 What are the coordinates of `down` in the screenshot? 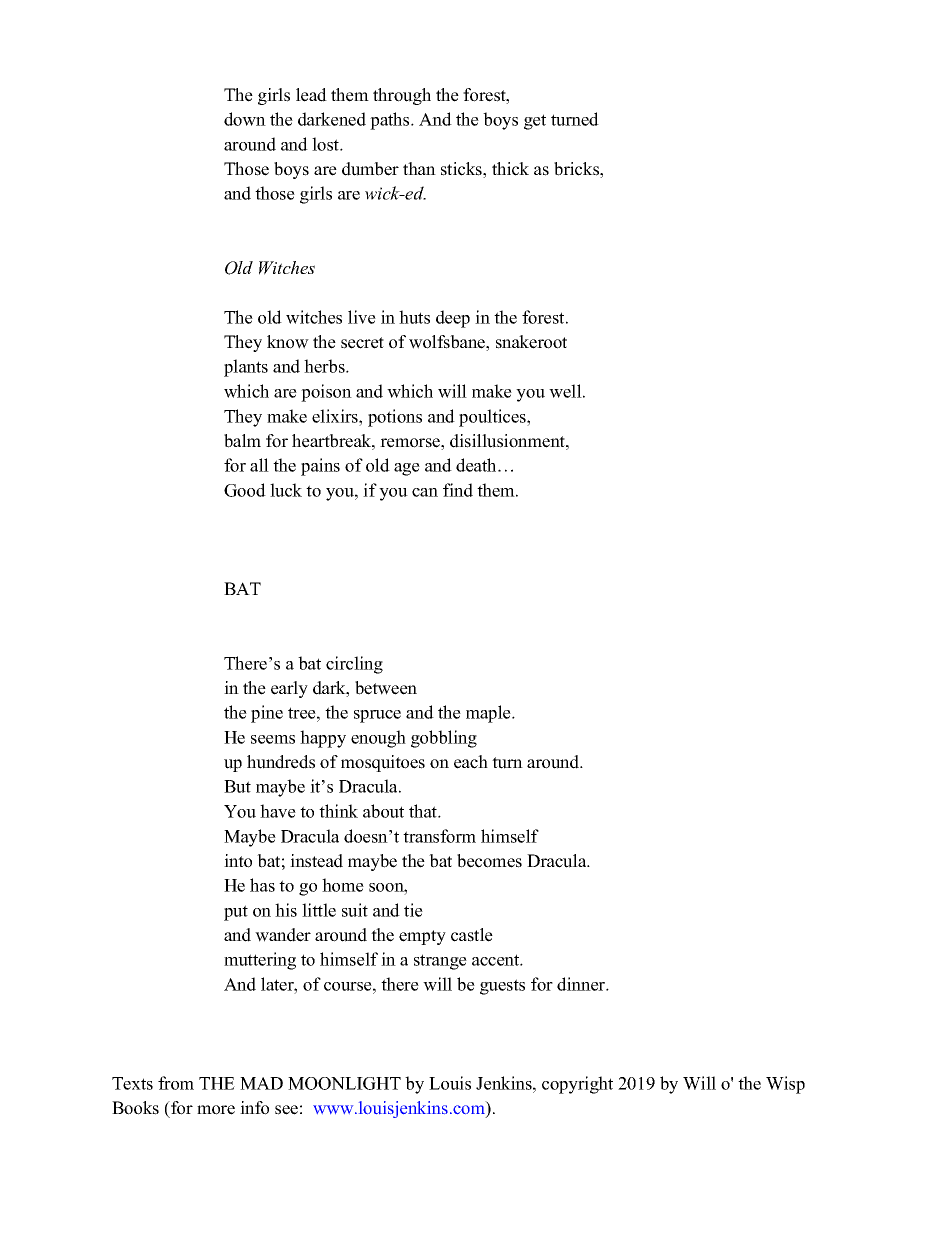 It's located at (245, 119).
